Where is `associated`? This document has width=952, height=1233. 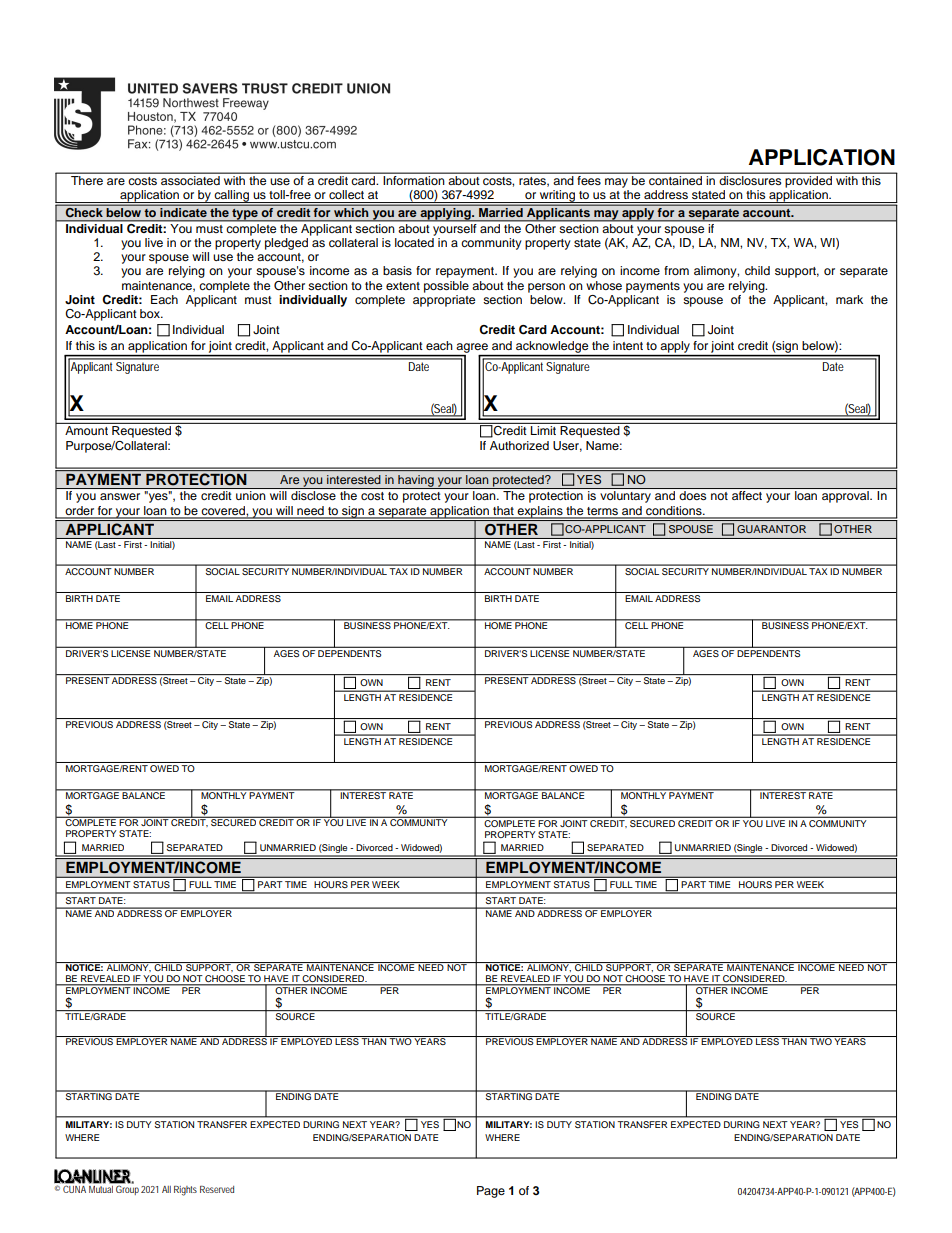 associated is located at coordinates (190, 179).
